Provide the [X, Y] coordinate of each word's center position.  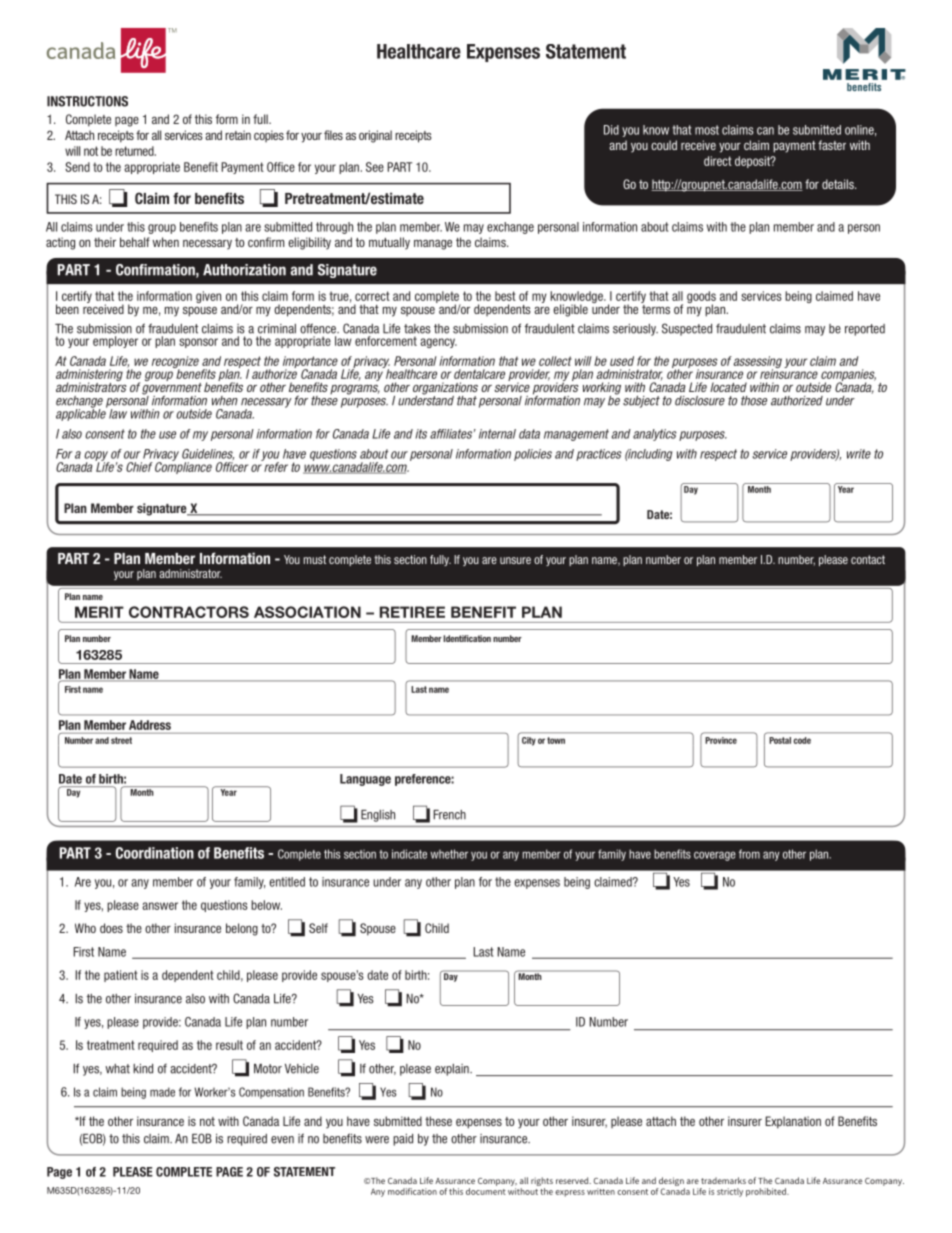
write [859, 454]
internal [497, 434]
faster [832, 145]
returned [135, 151]
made [162, 1092]
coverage [715, 856]
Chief [139, 467]
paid [403, 1140]
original [375, 136]
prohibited [767, 1192]
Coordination [155, 853]
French [449, 815]
